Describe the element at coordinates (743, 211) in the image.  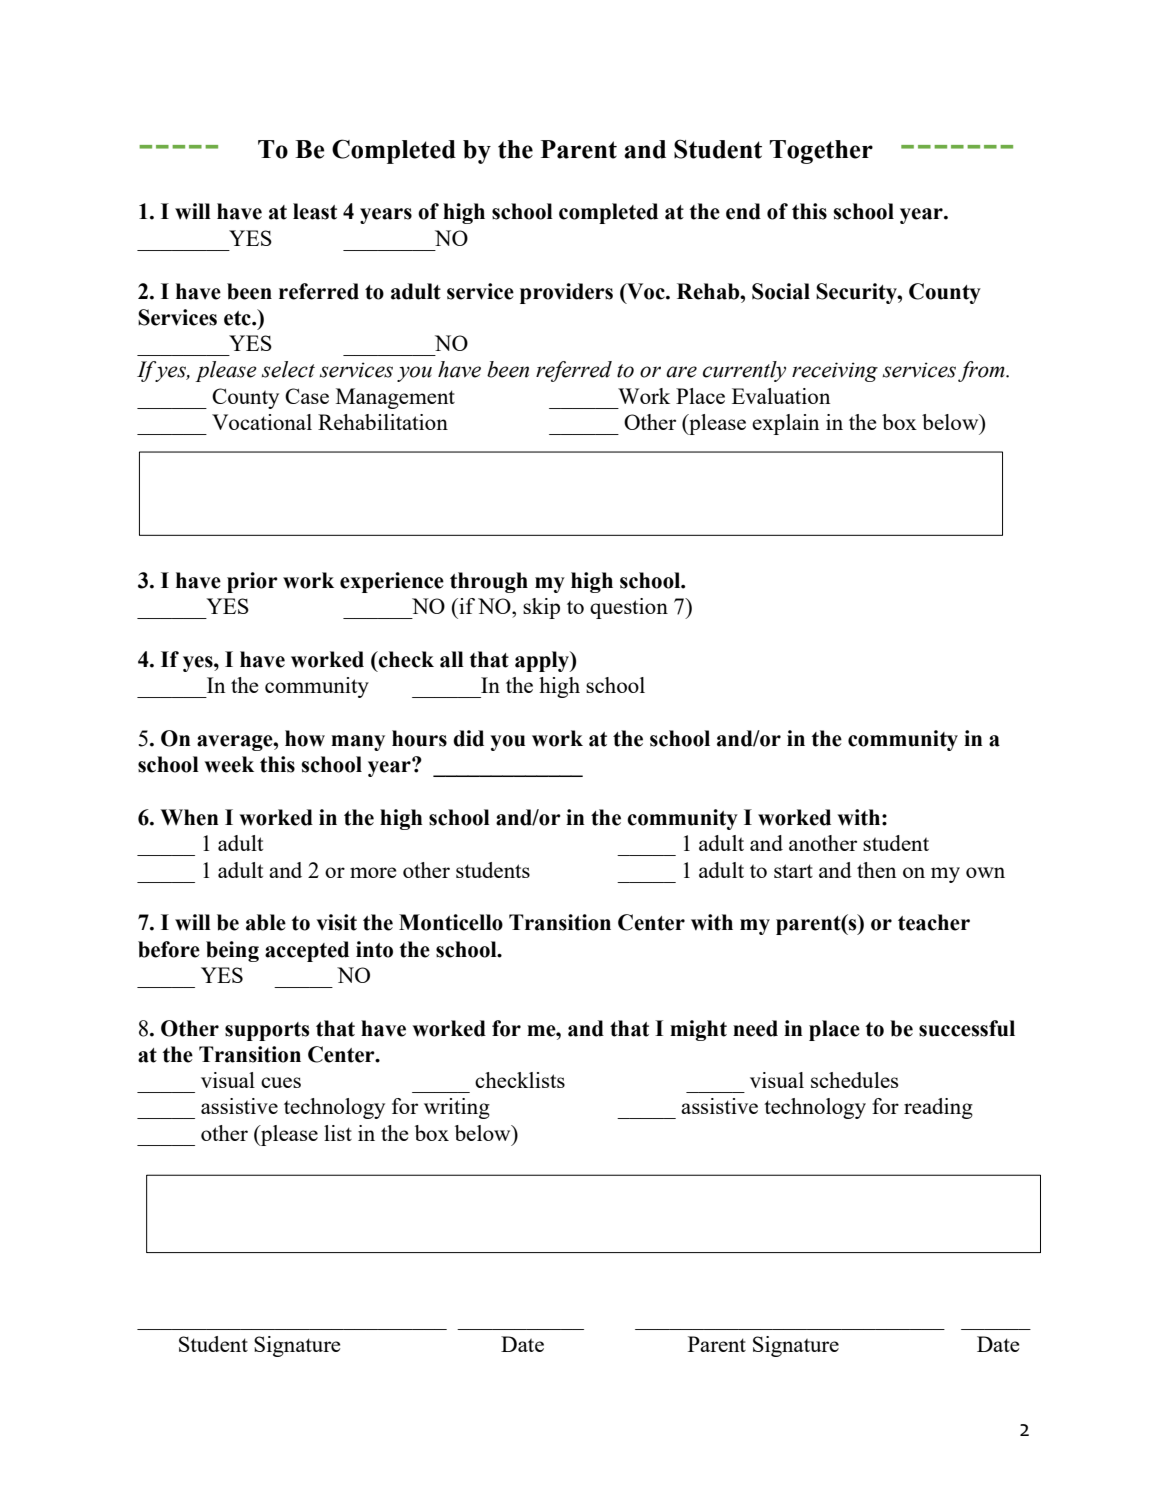
I see `end` at that location.
